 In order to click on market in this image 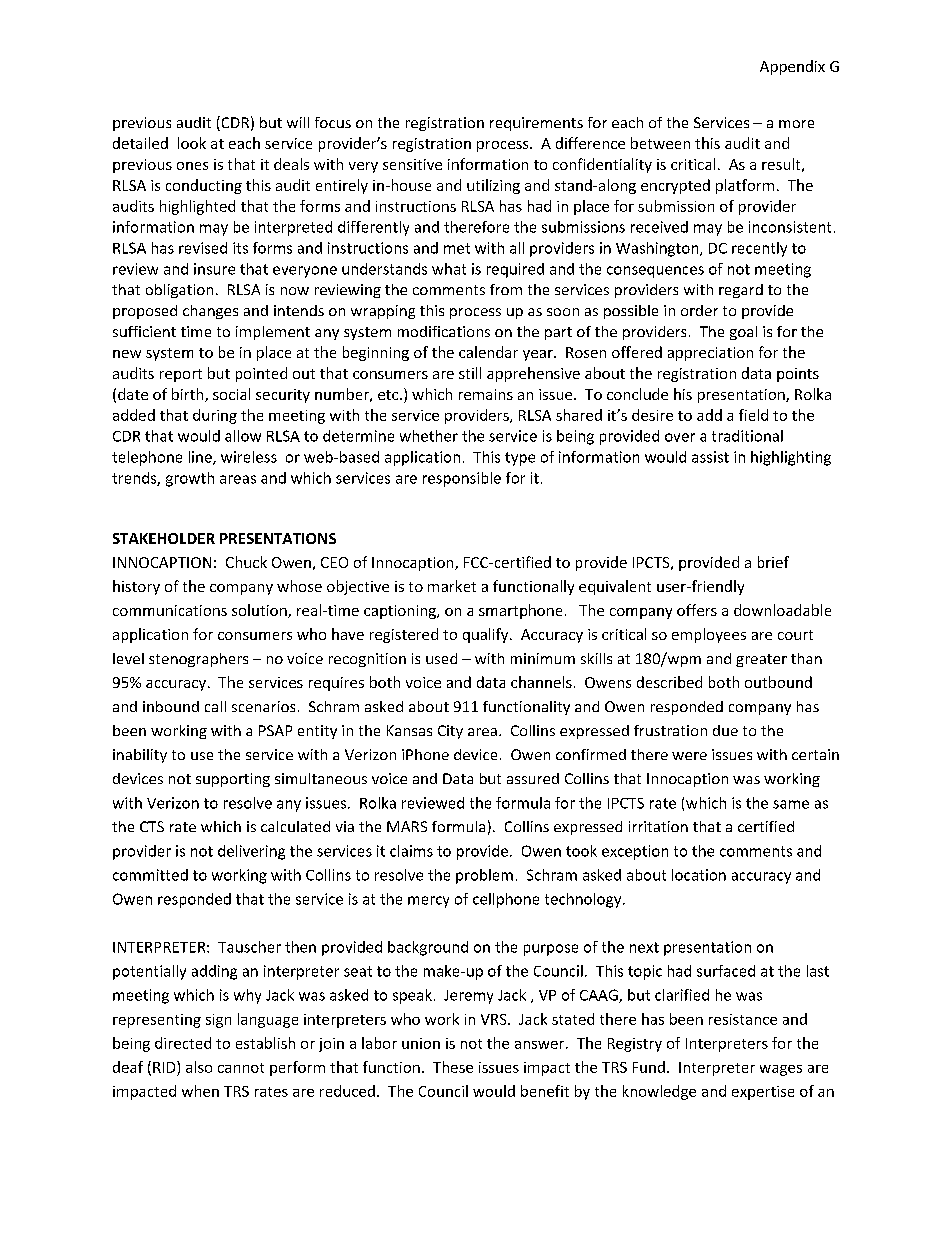, I will do `click(452, 586)`.
